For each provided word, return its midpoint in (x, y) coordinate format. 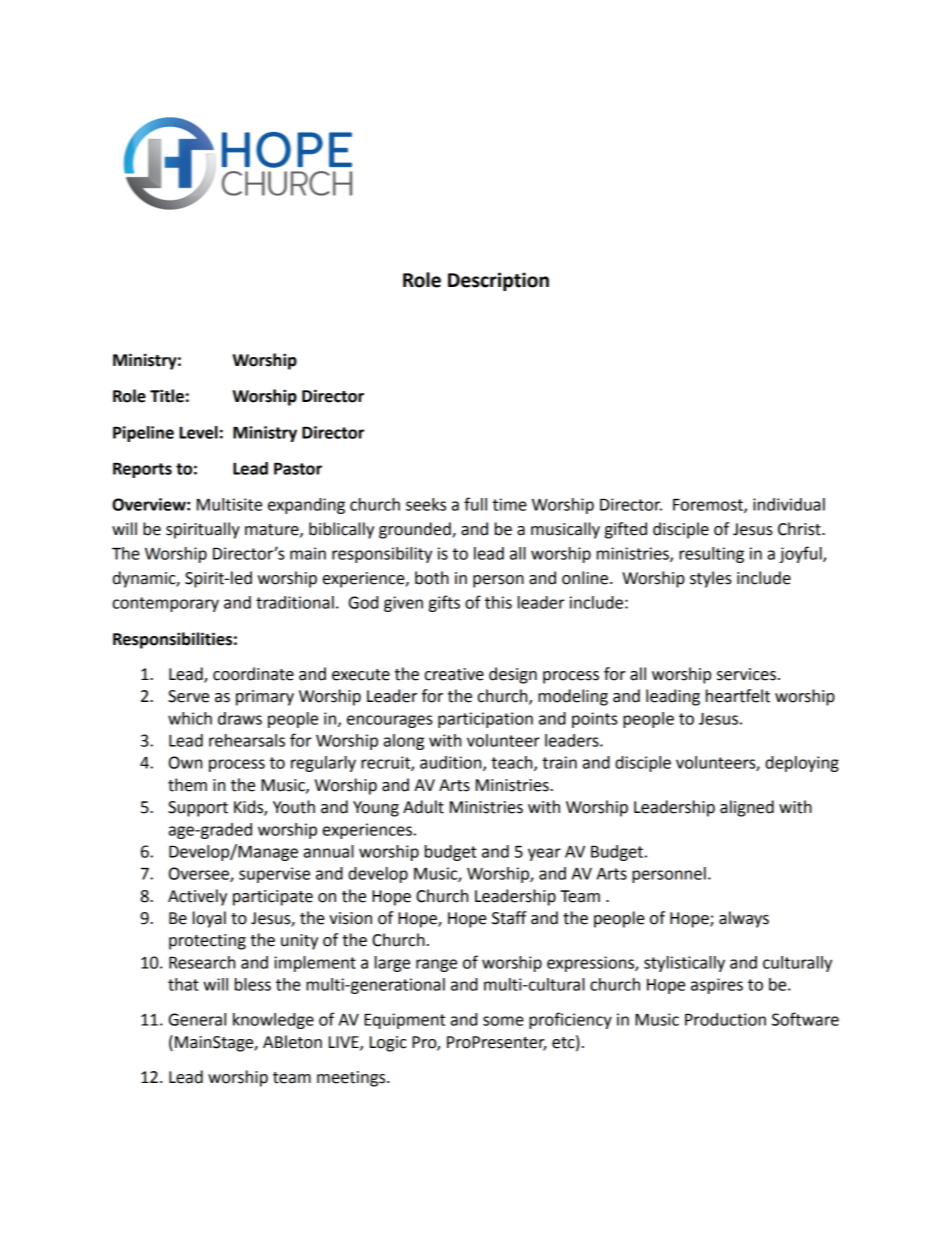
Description (498, 281)
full (475, 504)
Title (167, 396)
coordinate (253, 674)
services (746, 674)
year (544, 854)
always (744, 919)
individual (789, 504)
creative (454, 674)
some (503, 1021)
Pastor (298, 468)
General (197, 1019)
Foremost (709, 505)
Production (725, 1019)
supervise (274, 875)
